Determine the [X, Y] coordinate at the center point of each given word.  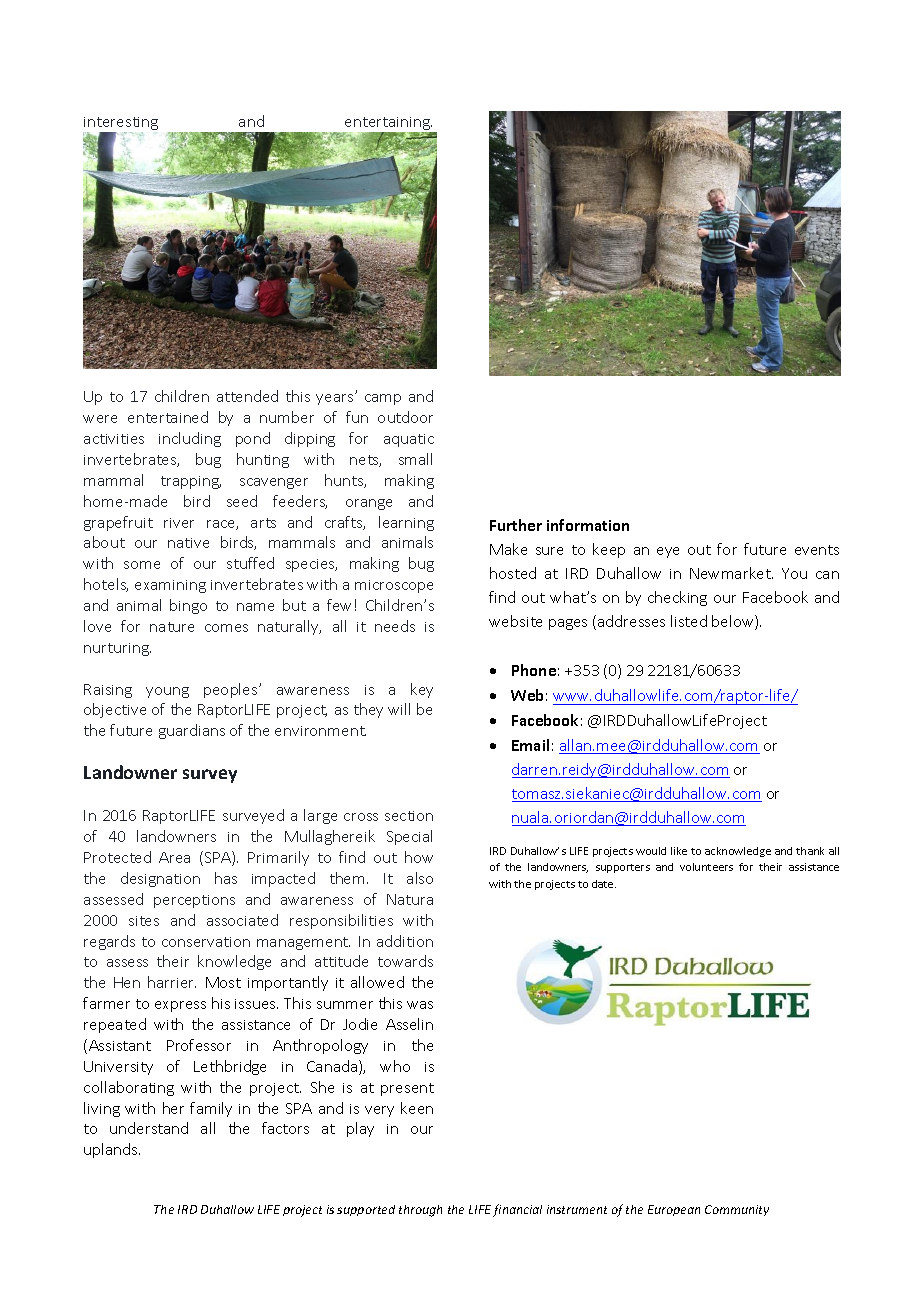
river [179, 523]
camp [383, 399]
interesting [120, 125]
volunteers [706, 867]
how [419, 857]
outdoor [405, 417]
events [817, 550]
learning [406, 523]
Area [174, 857]
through [420, 1211]
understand [149, 1128]
